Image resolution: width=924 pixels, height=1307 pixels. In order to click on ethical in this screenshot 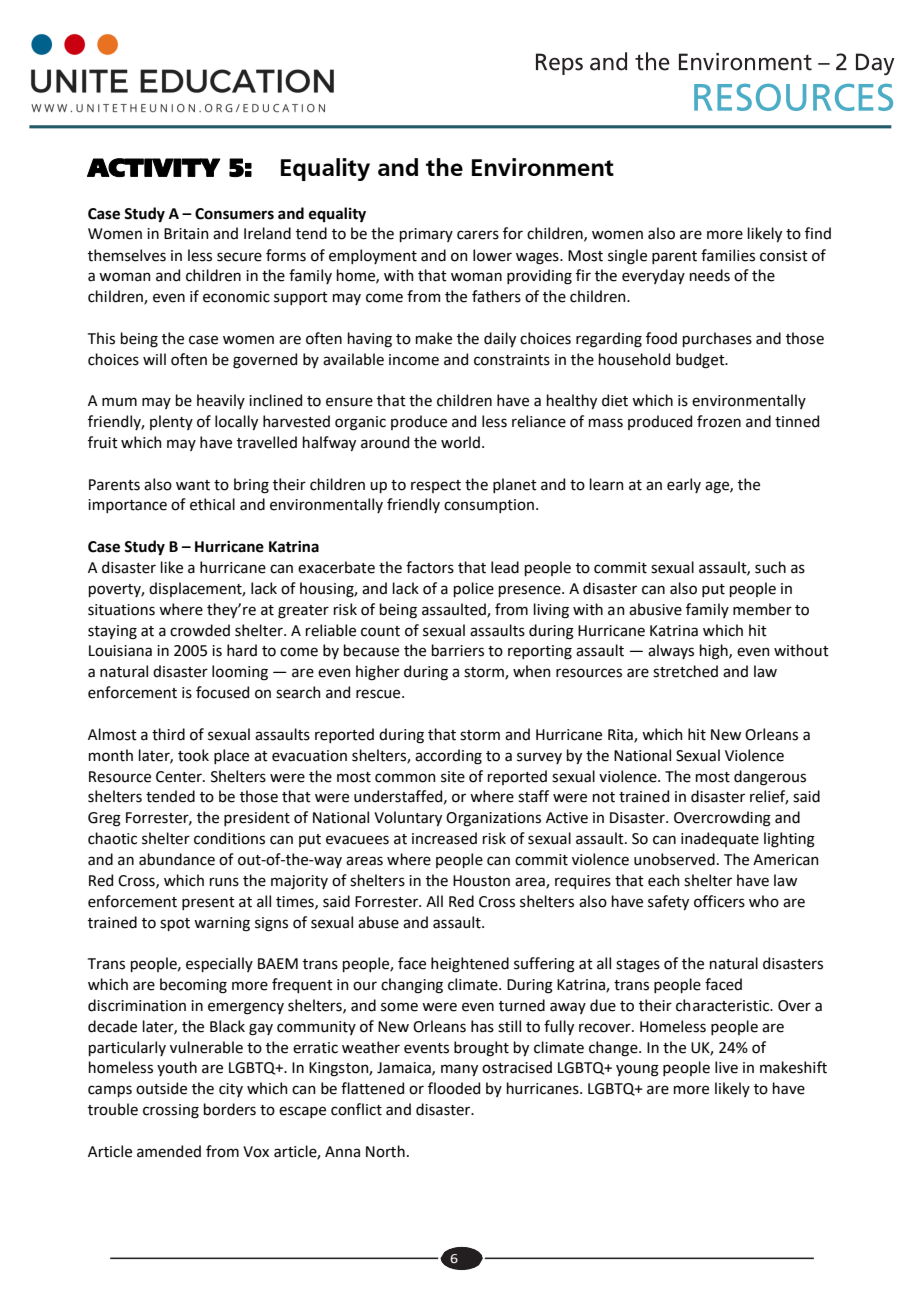, I will do `click(212, 504)`.
